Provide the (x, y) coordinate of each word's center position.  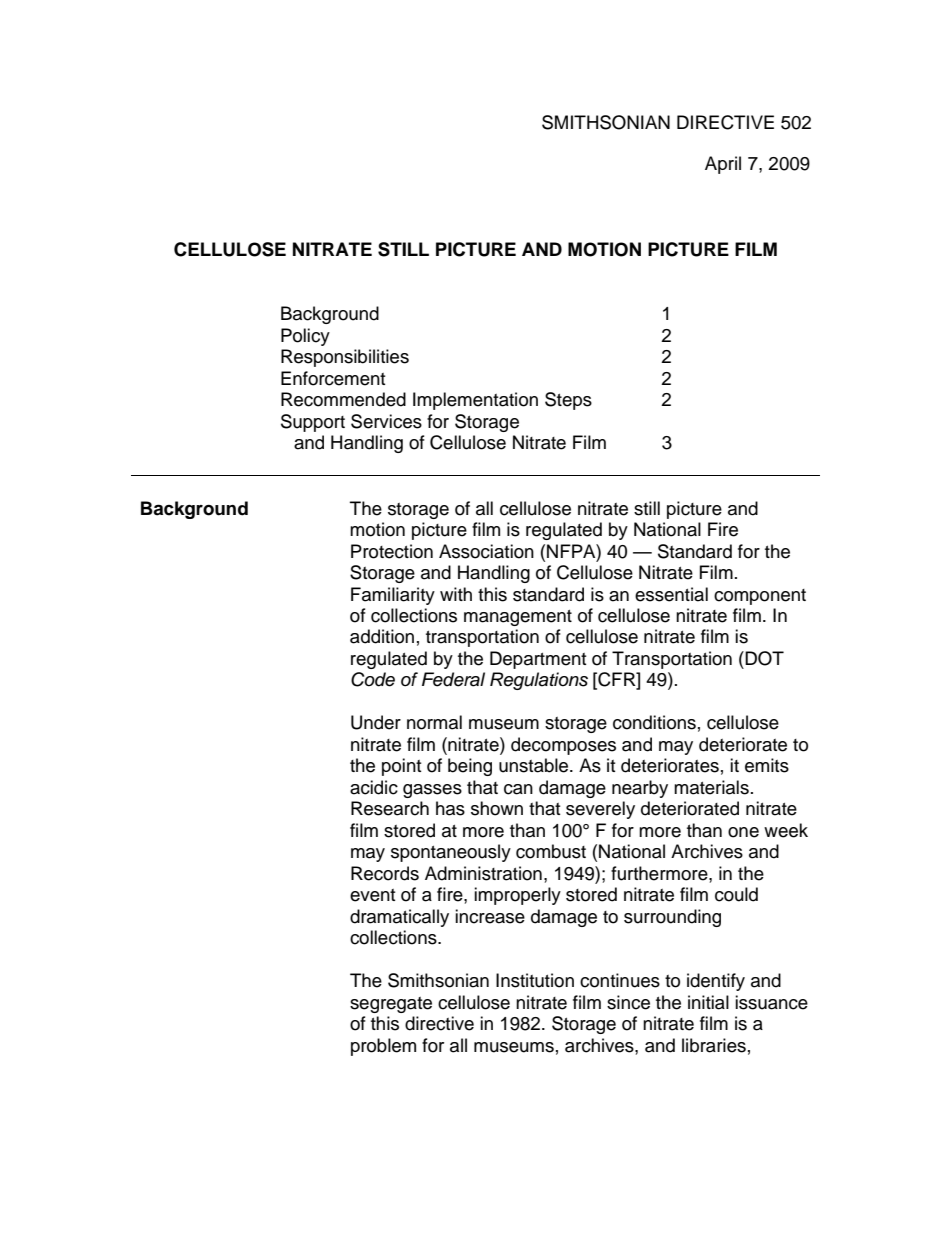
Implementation (475, 401)
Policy (305, 337)
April (723, 165)
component (760, 597)
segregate (391, 1005)
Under (376, 722)
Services (386, 421)
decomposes (563, 746)
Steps (568, 401)
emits (767, 765)
